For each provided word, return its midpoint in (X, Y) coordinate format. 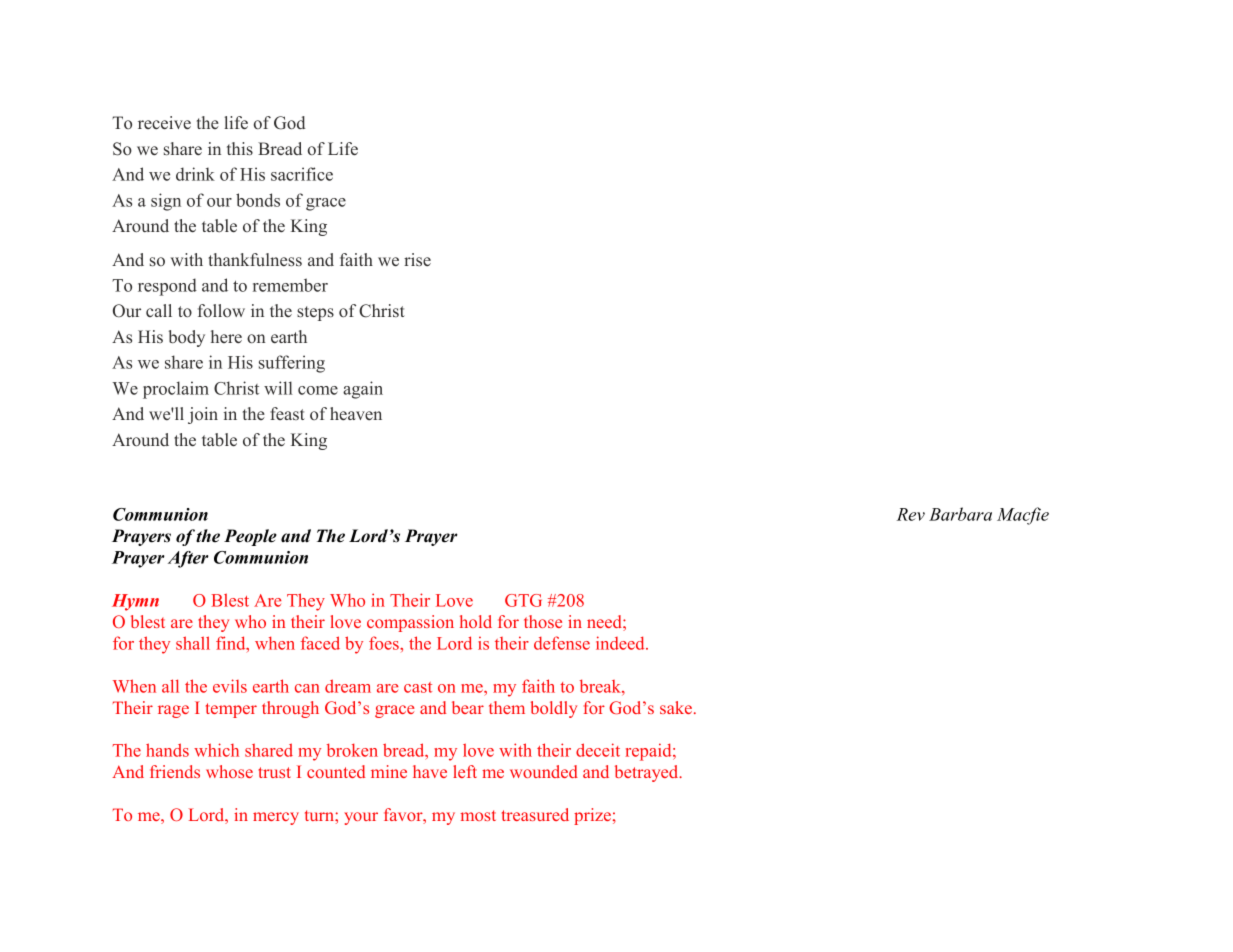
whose (229, 771)
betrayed (648, 773)
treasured (535, 814)
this (240, 149)
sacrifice (302, 174)
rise (417, 259)
